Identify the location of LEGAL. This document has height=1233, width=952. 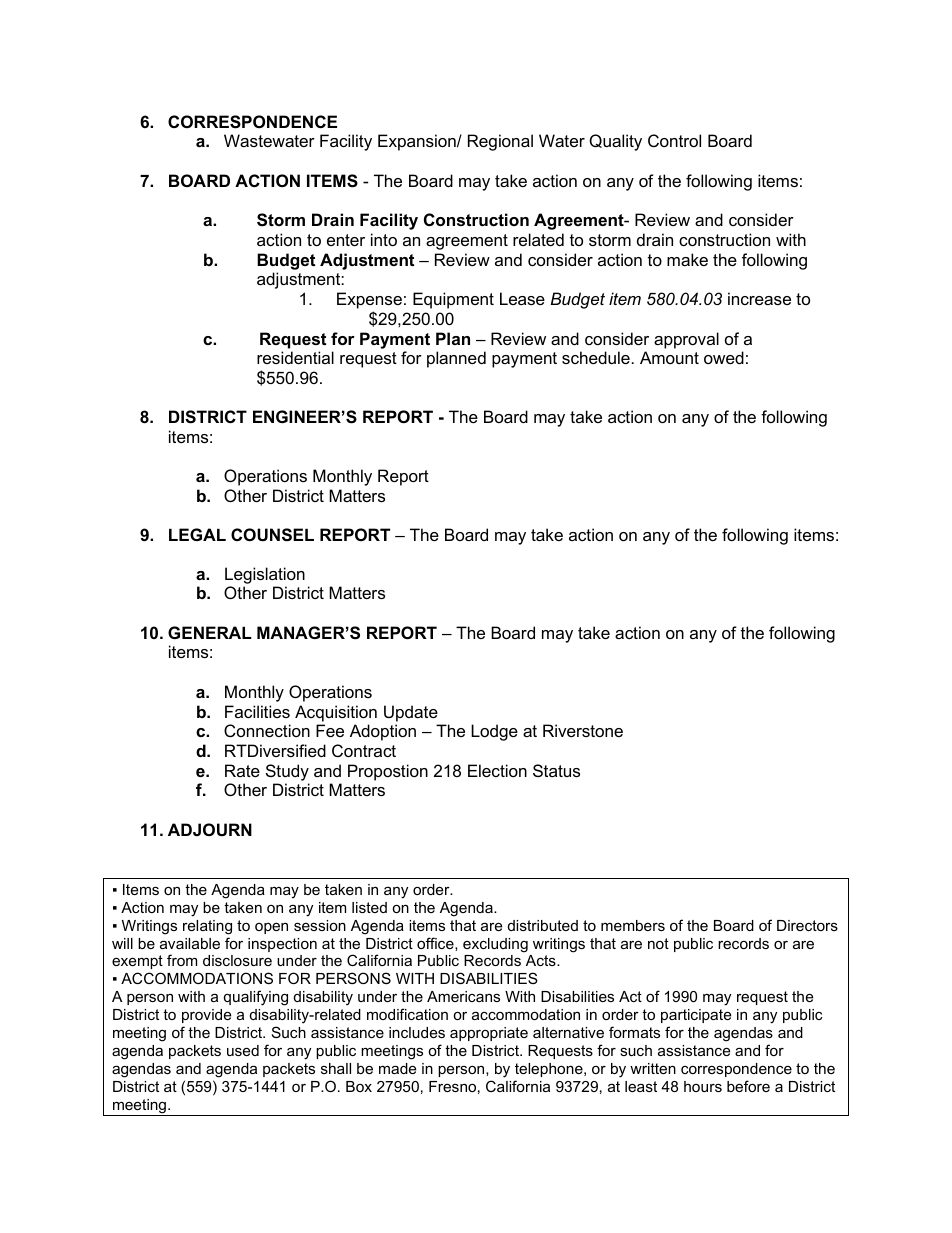
(197, 534).
